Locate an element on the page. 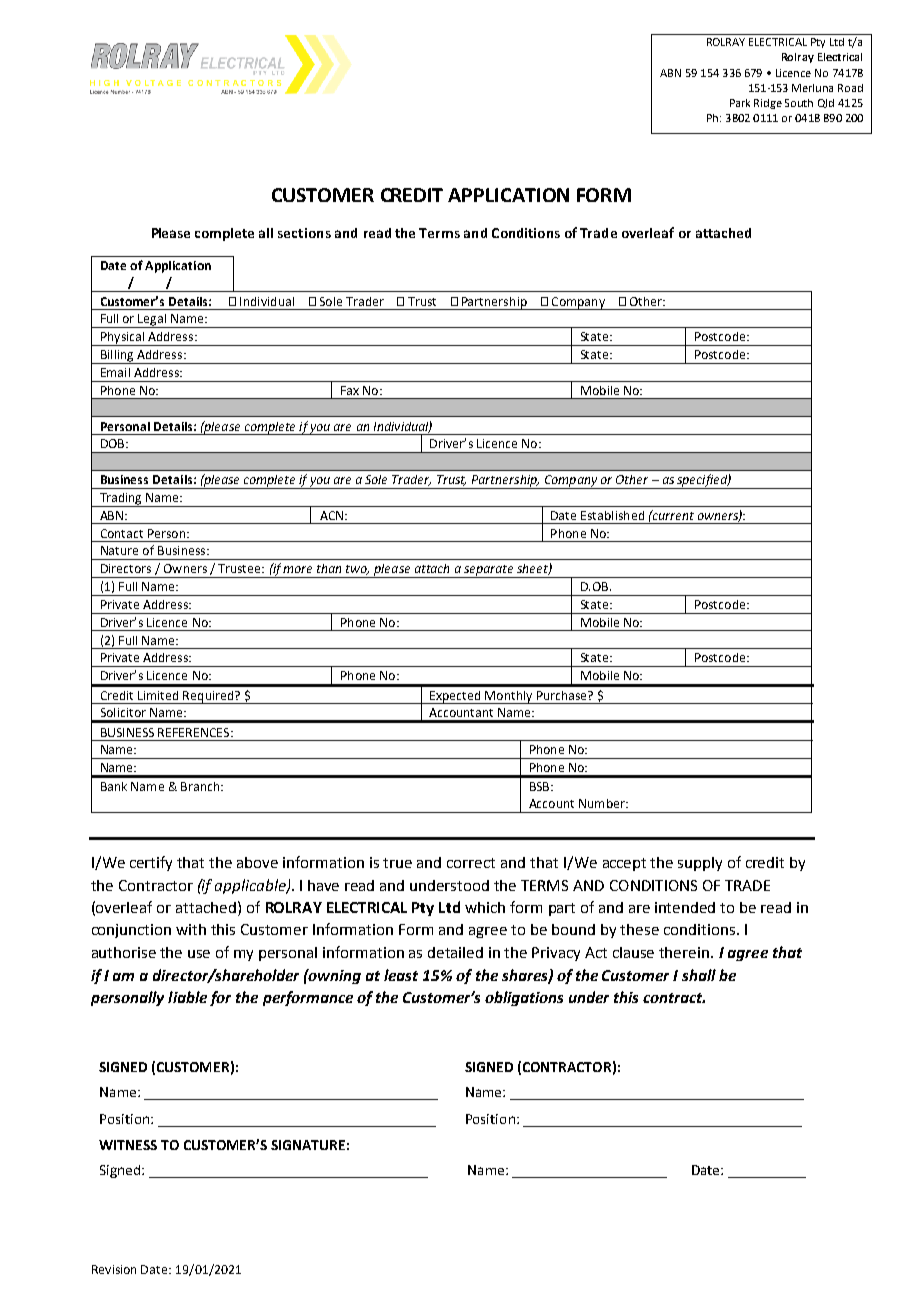  obligations is located at coordinates (524, 998).
